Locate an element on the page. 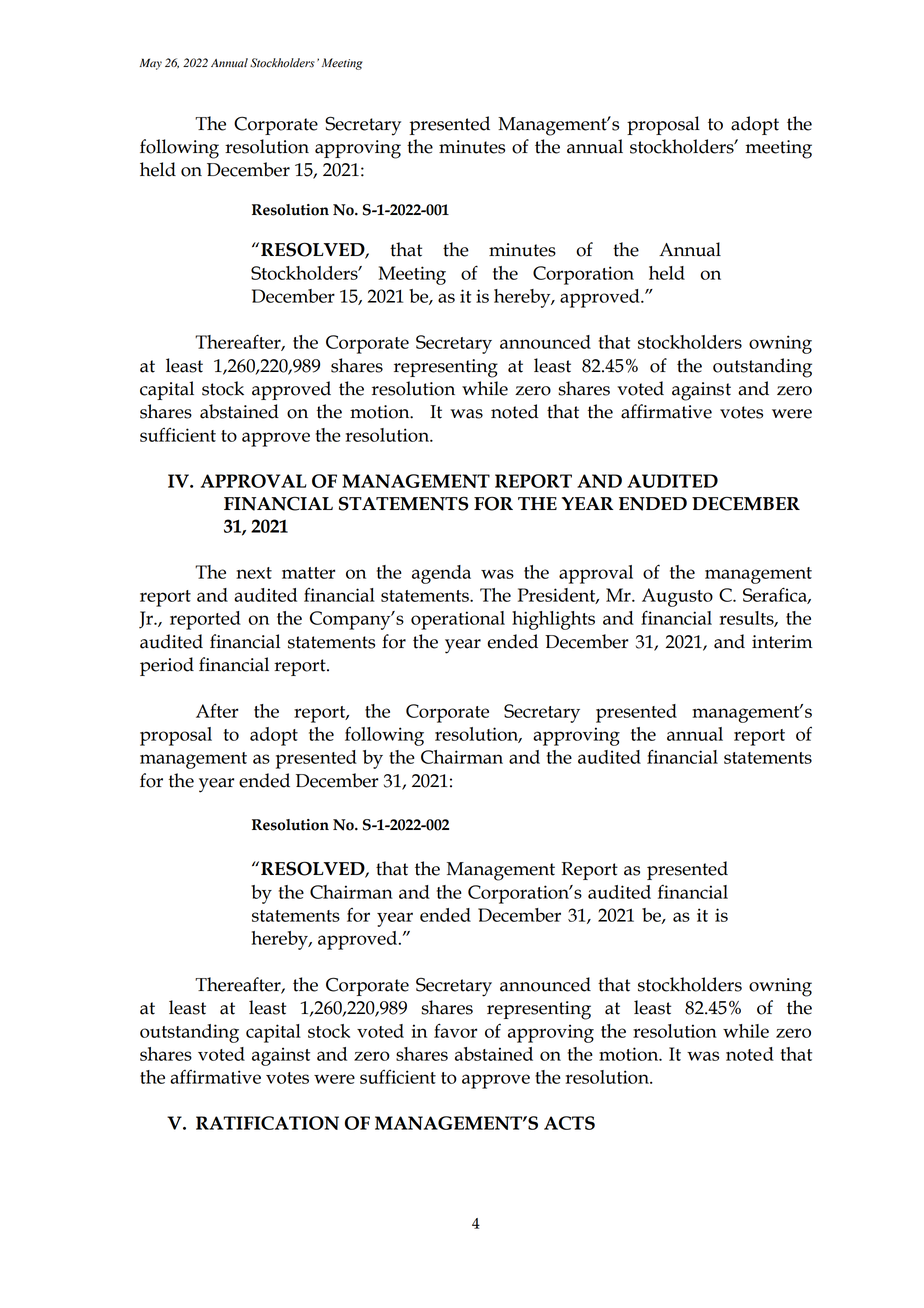  ACTS is located at coordinates (569, 1123).
